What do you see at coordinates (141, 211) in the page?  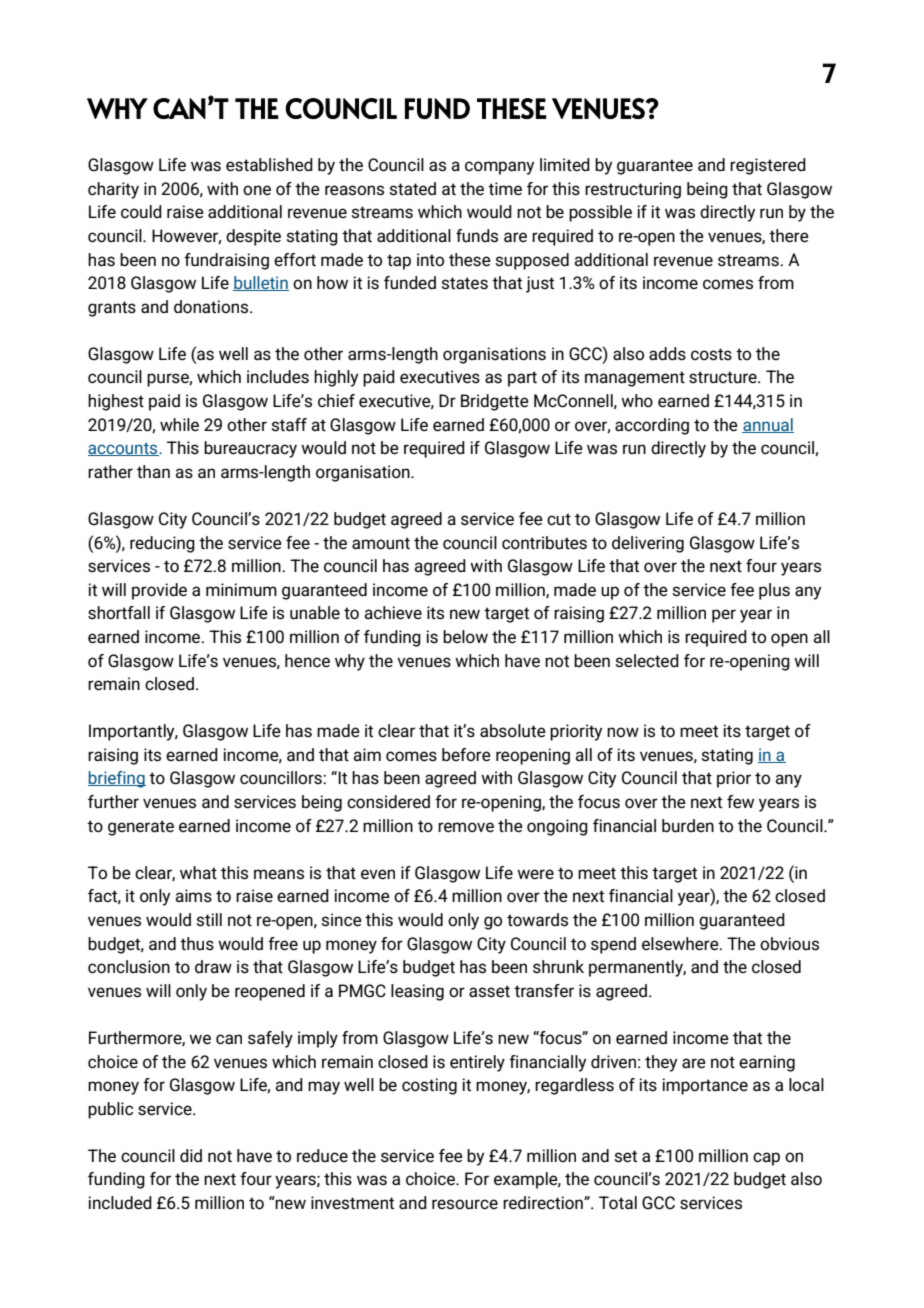 I see `could` at bounding box center [141, 211].
